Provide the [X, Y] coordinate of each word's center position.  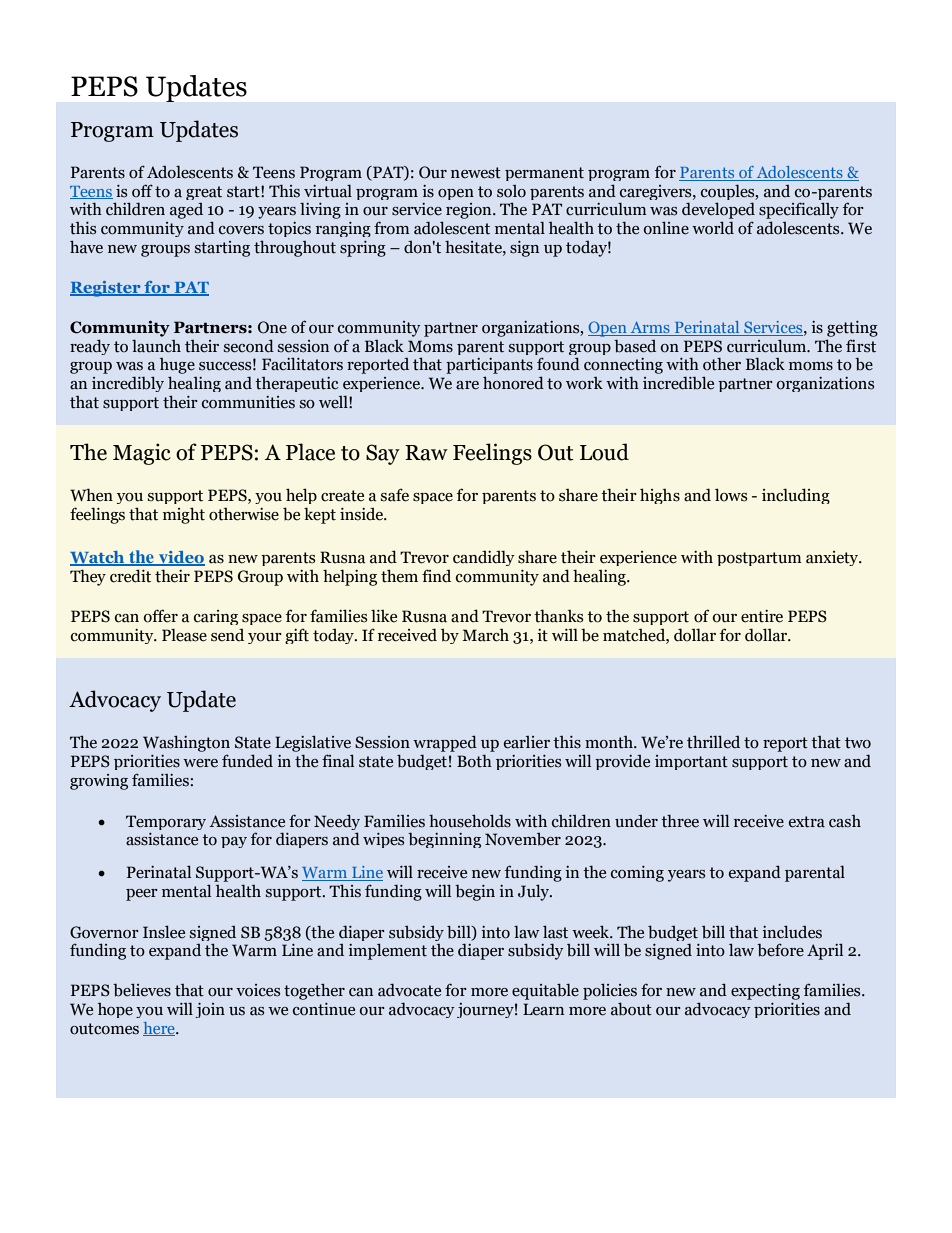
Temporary [166, 822]
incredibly [128, 384]
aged [186, 211]
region [470, 211]
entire [762, 616]
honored [513, 383]
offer [161, 616]
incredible [678, 383]
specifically [799, 210]
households [470, 821]
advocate [409, 990]
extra [807, 822]
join [210, 1010]
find [436, 575]
